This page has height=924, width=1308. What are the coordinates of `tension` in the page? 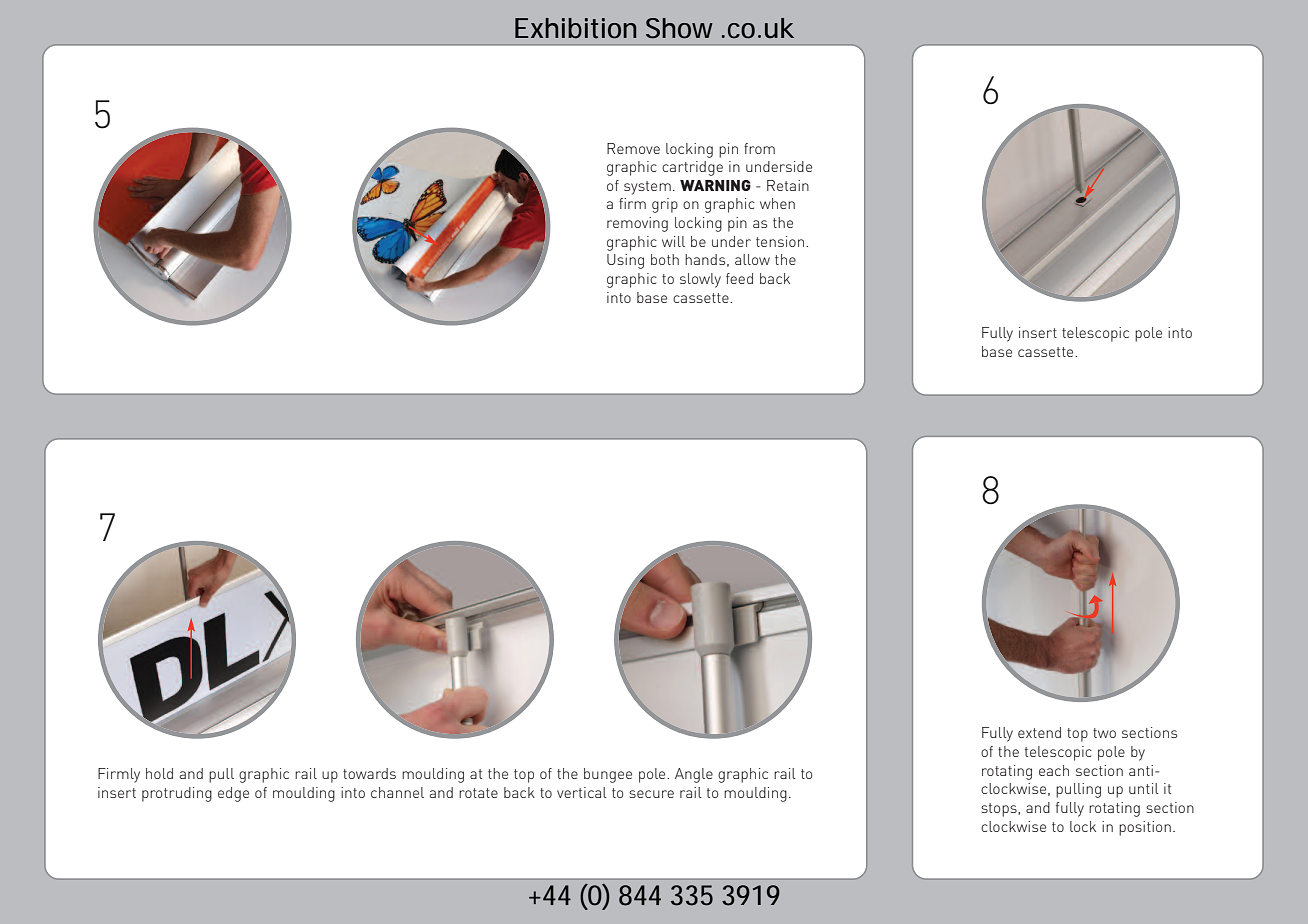 It's located at (781, 241).
